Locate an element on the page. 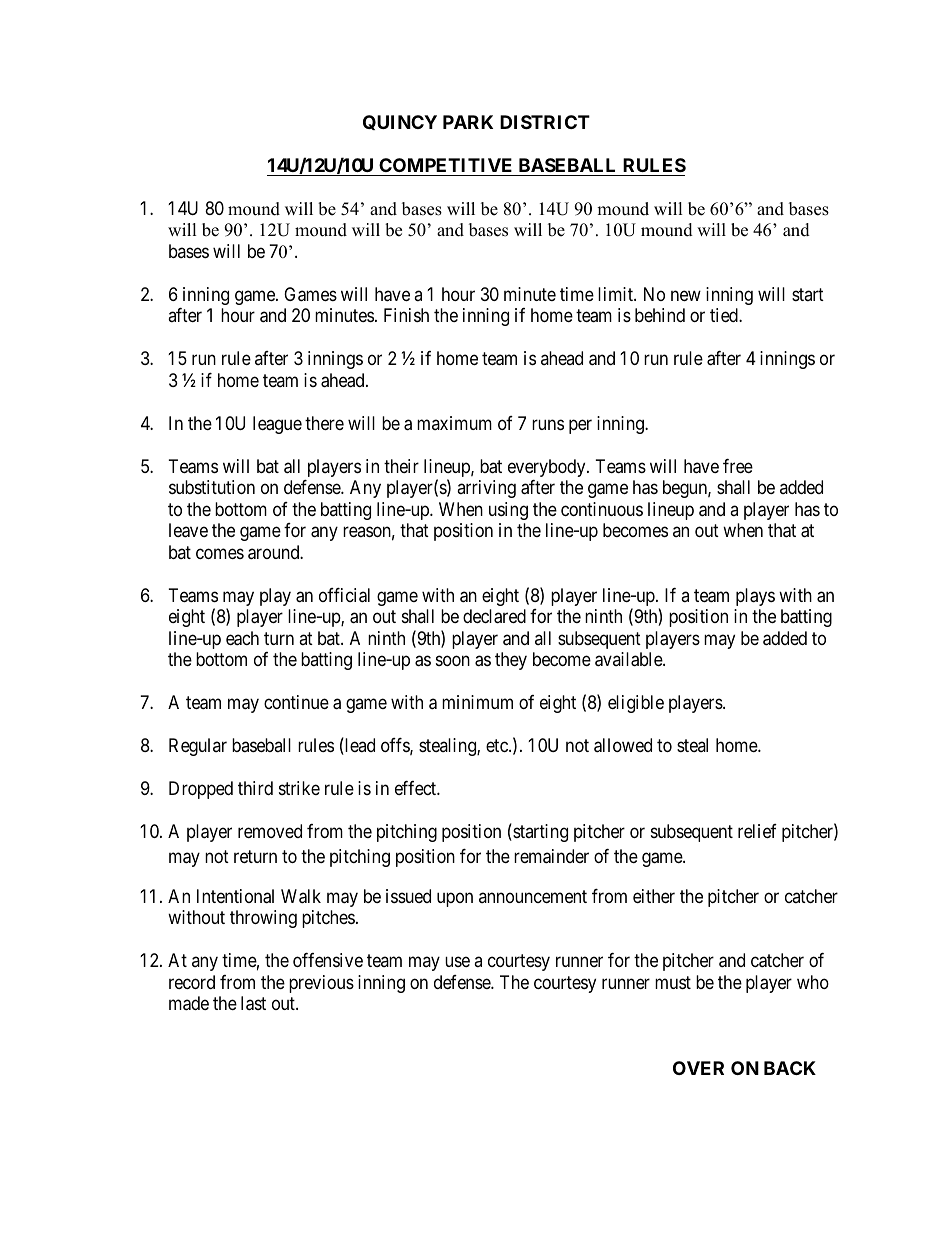 This image has height=1233, width=952. QUINCY is located at coordinates (400, 122).
